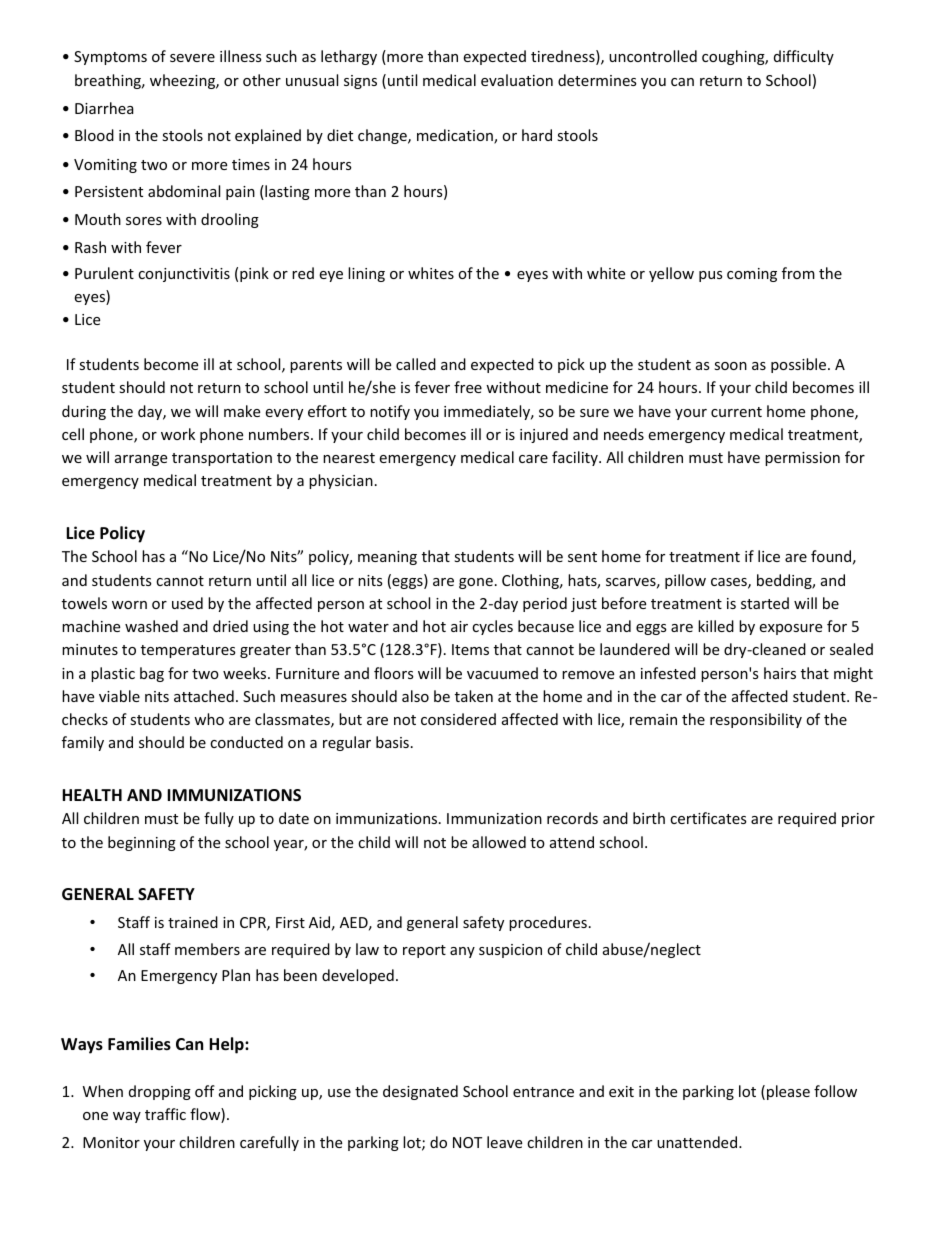  I want to click on please, so click(788, 1092).
